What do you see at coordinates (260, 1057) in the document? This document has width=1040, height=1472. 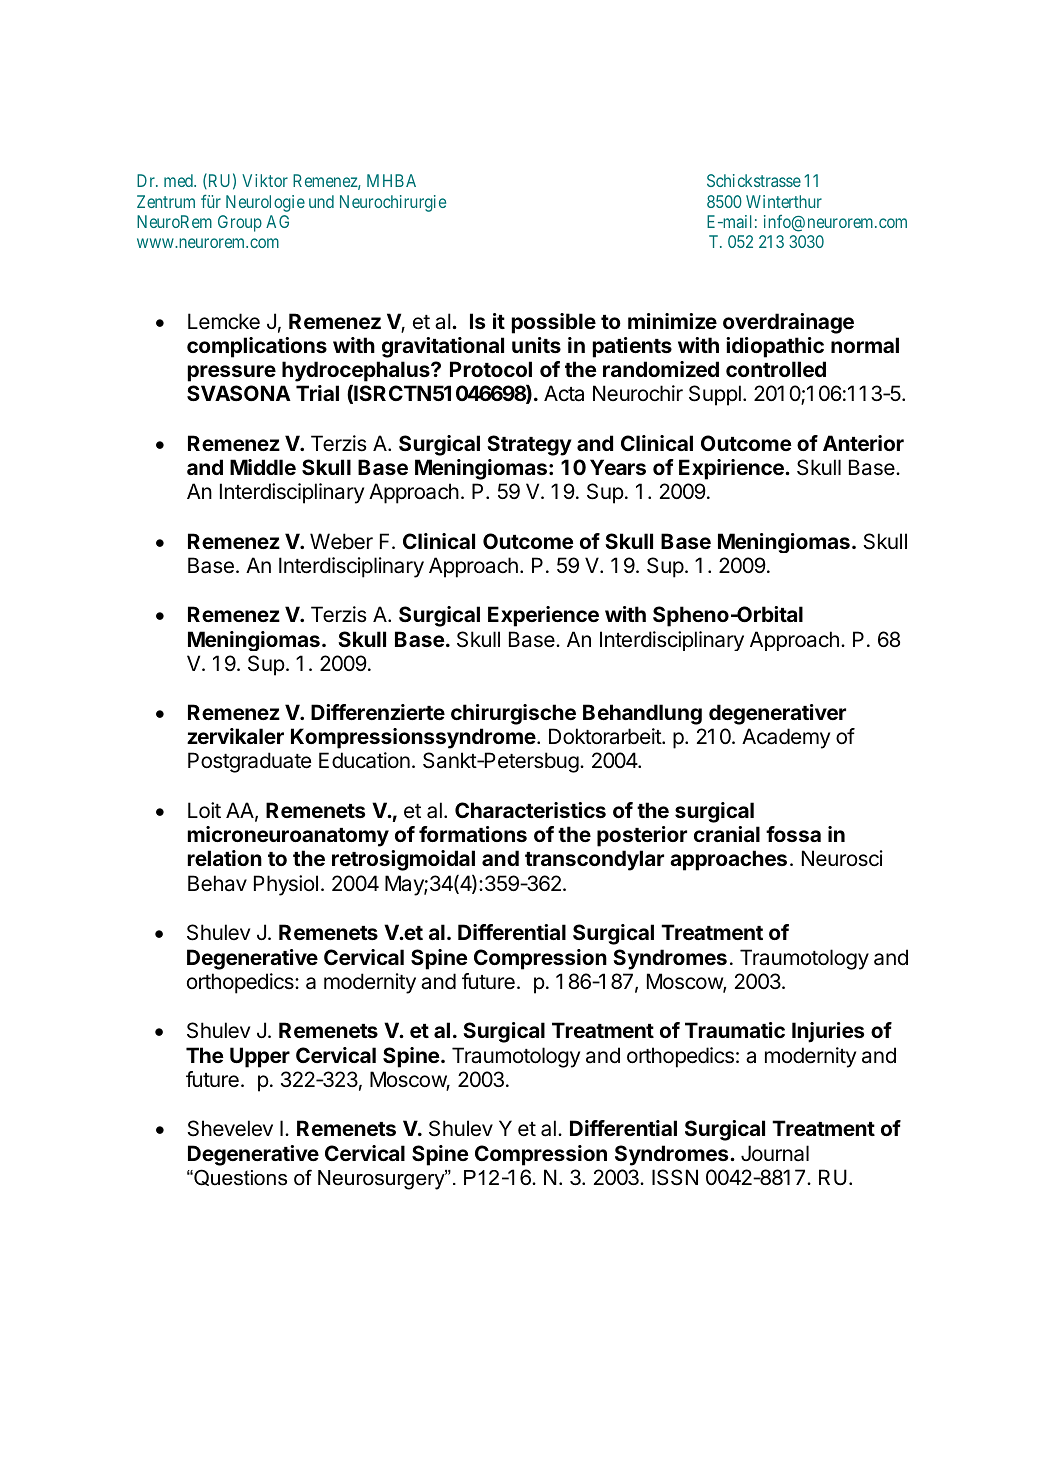 I see `Upper` at bounding box center [260, 1057].
